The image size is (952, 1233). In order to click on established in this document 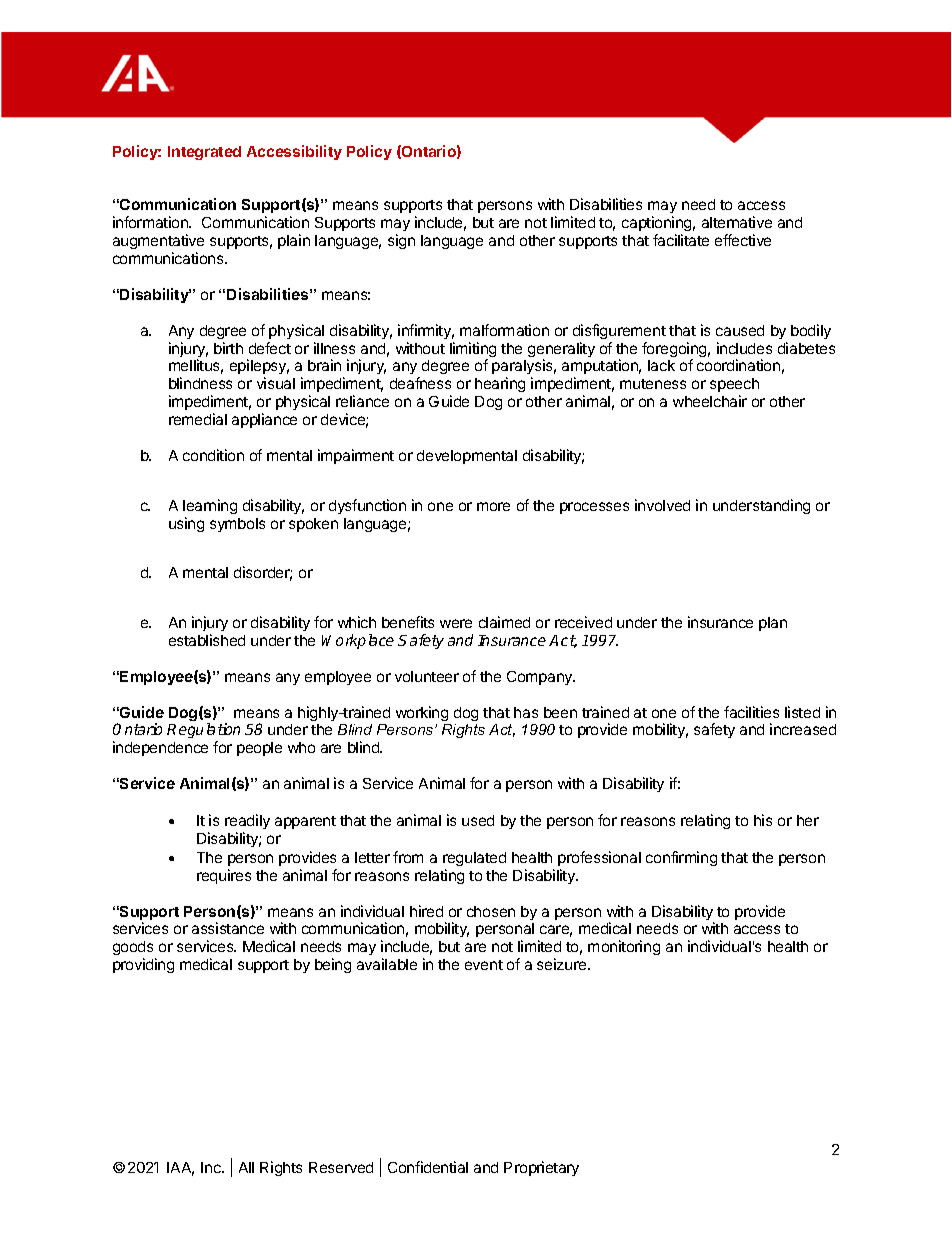, I will do `click(207, 640)`.
